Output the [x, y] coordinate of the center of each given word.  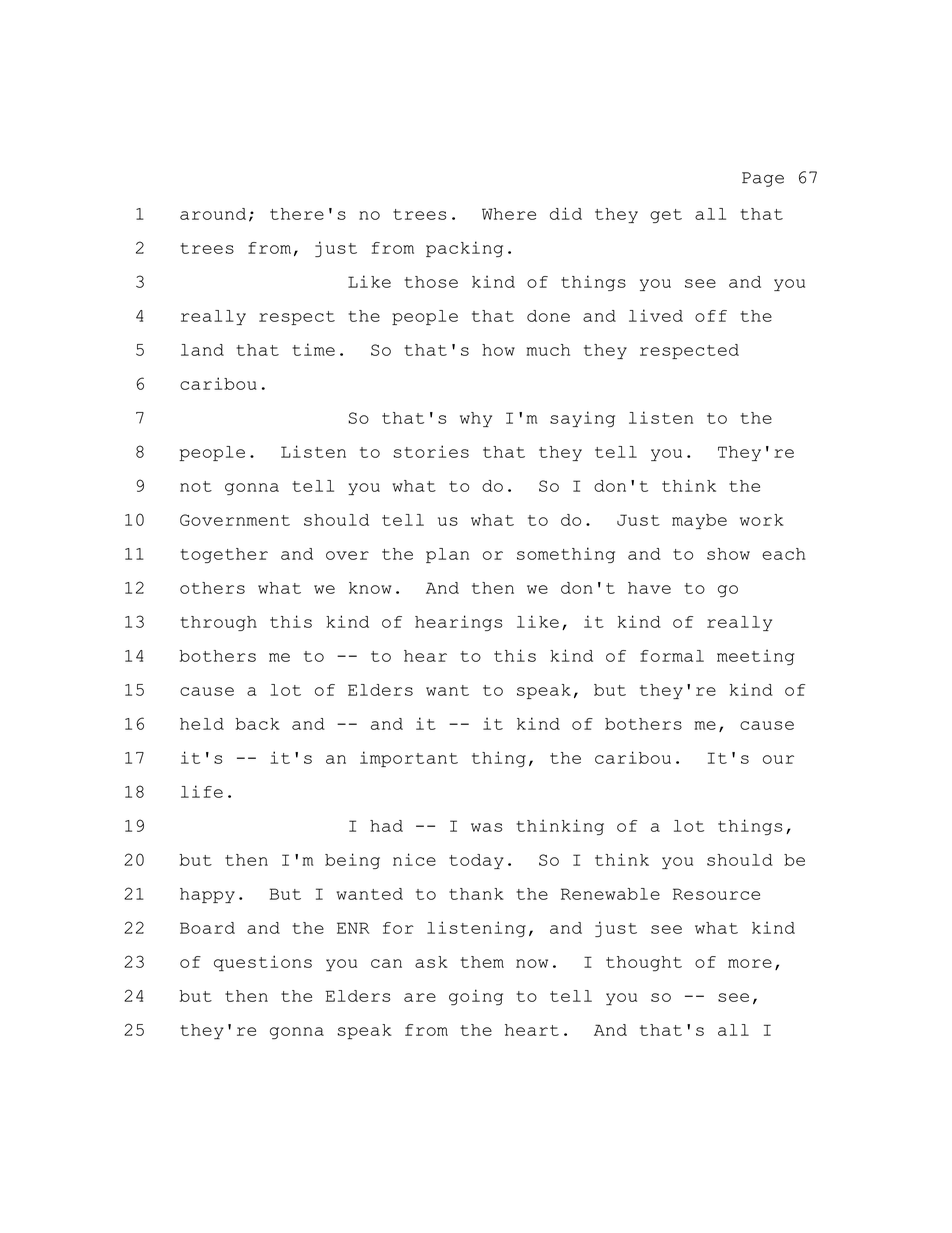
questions [263, 963]
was [486, 827]
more [750, 963]
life [202, 791]
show [728, 554]
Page [763, 179]
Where [509, 214]
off [711, 316]
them [482, 962]
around [213, 214]
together [224, 555]
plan [447, 555]
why [476, 419]
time [313, 349]
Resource [716, 894]
